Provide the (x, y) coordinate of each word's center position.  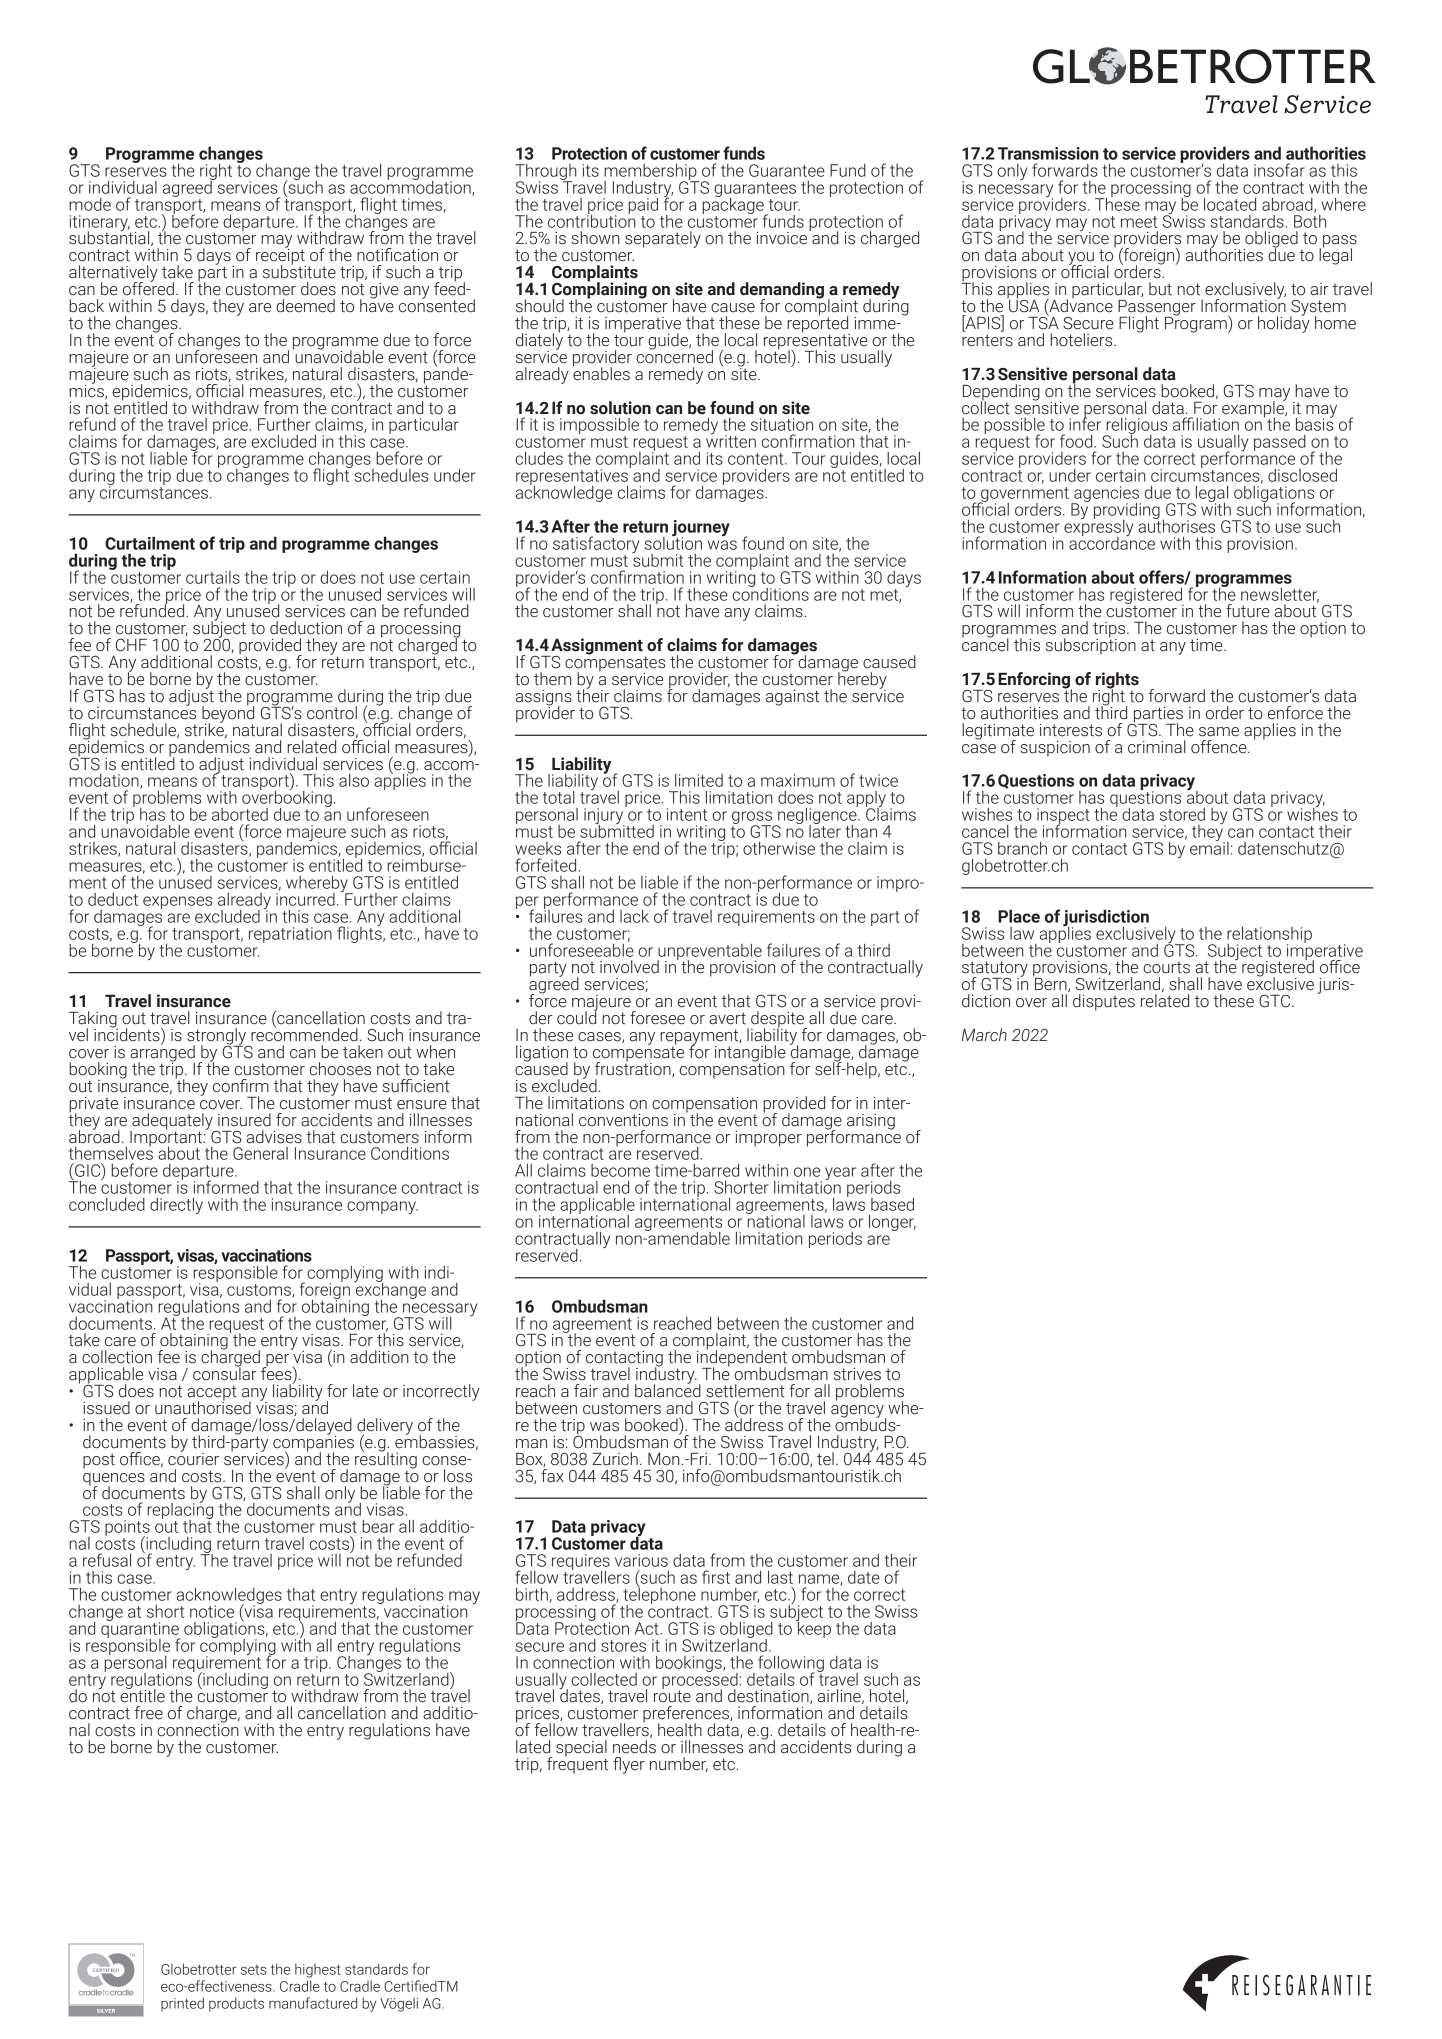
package (734, 205)
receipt (281, 256)
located (1230, 204)
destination (769, 1696)
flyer (629, 1765)
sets (254, 1970)
